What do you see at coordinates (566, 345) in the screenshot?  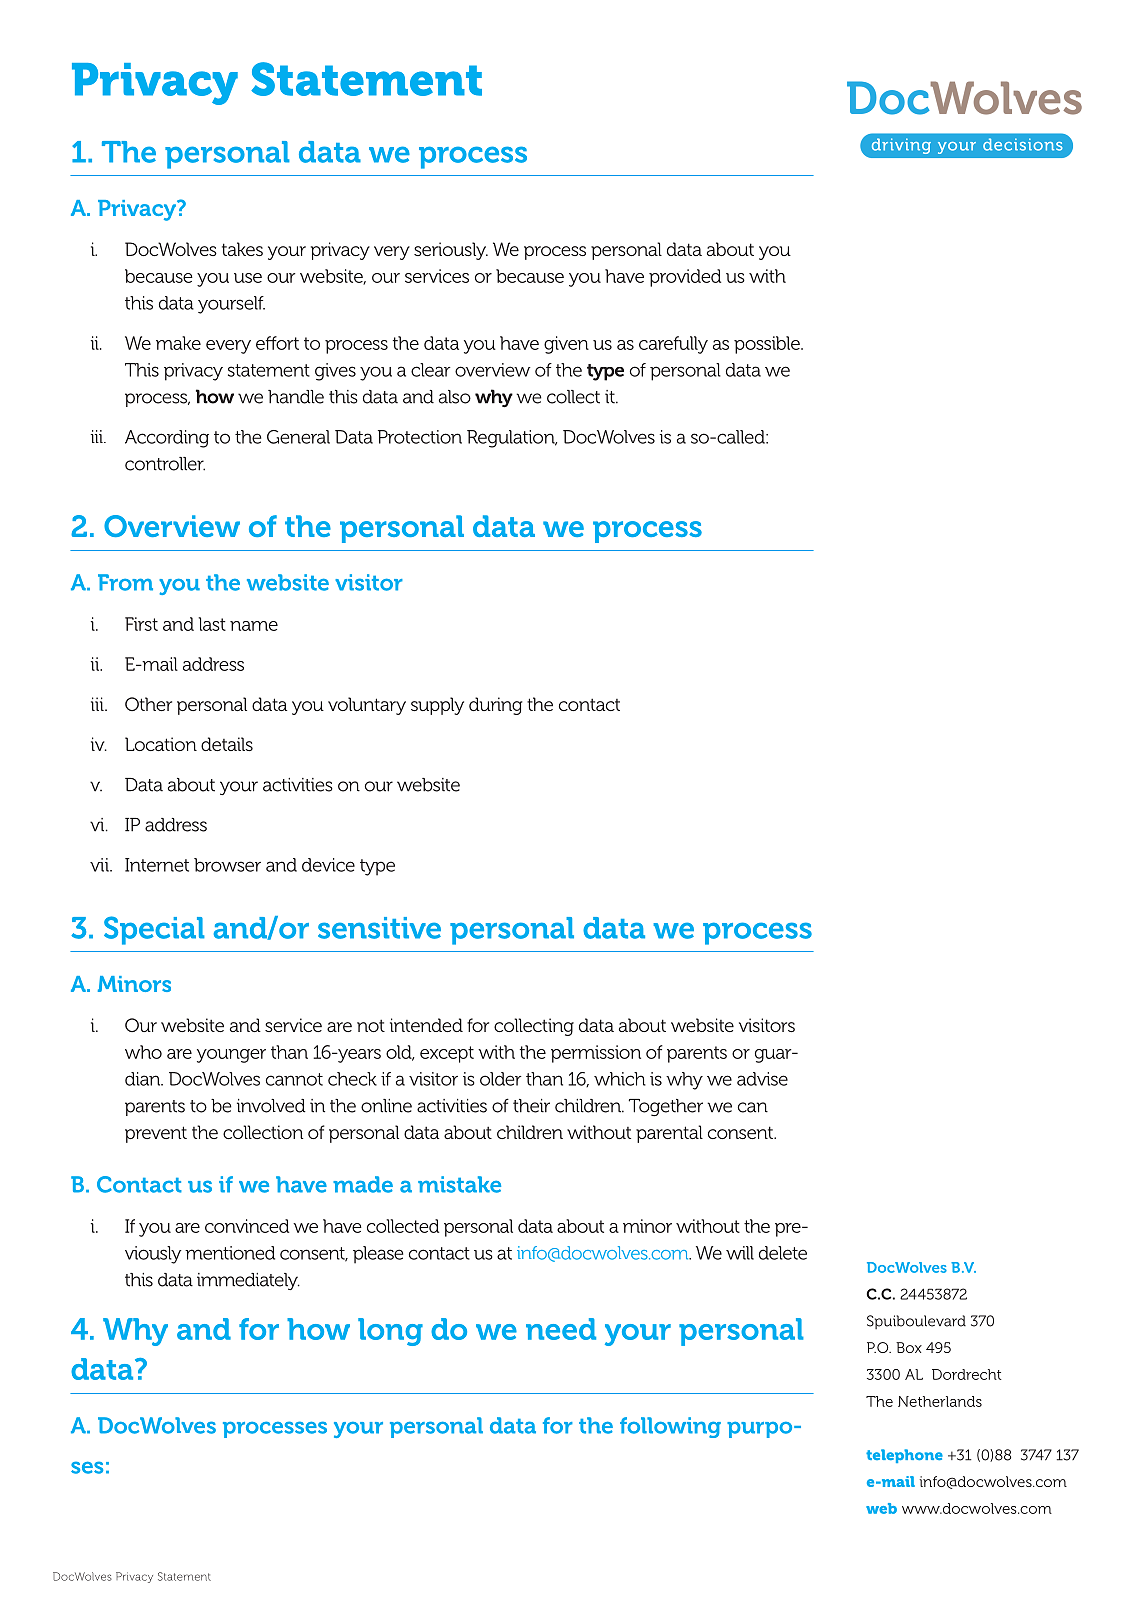 I see `given` at bounding box center [566, 345].
